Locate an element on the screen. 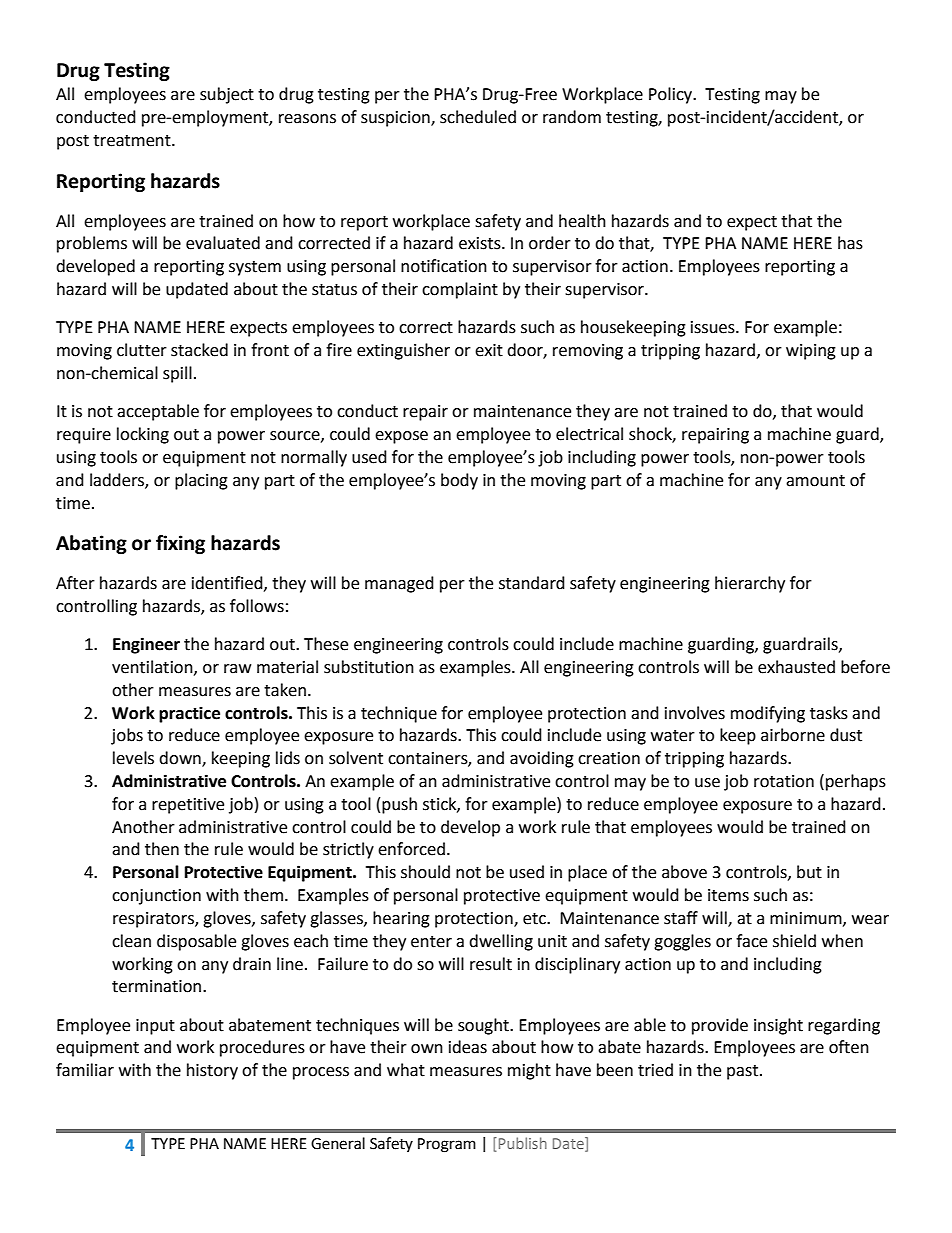 This screenshot has width=952, height=1233. standard is located at coordinates (532, 583).
